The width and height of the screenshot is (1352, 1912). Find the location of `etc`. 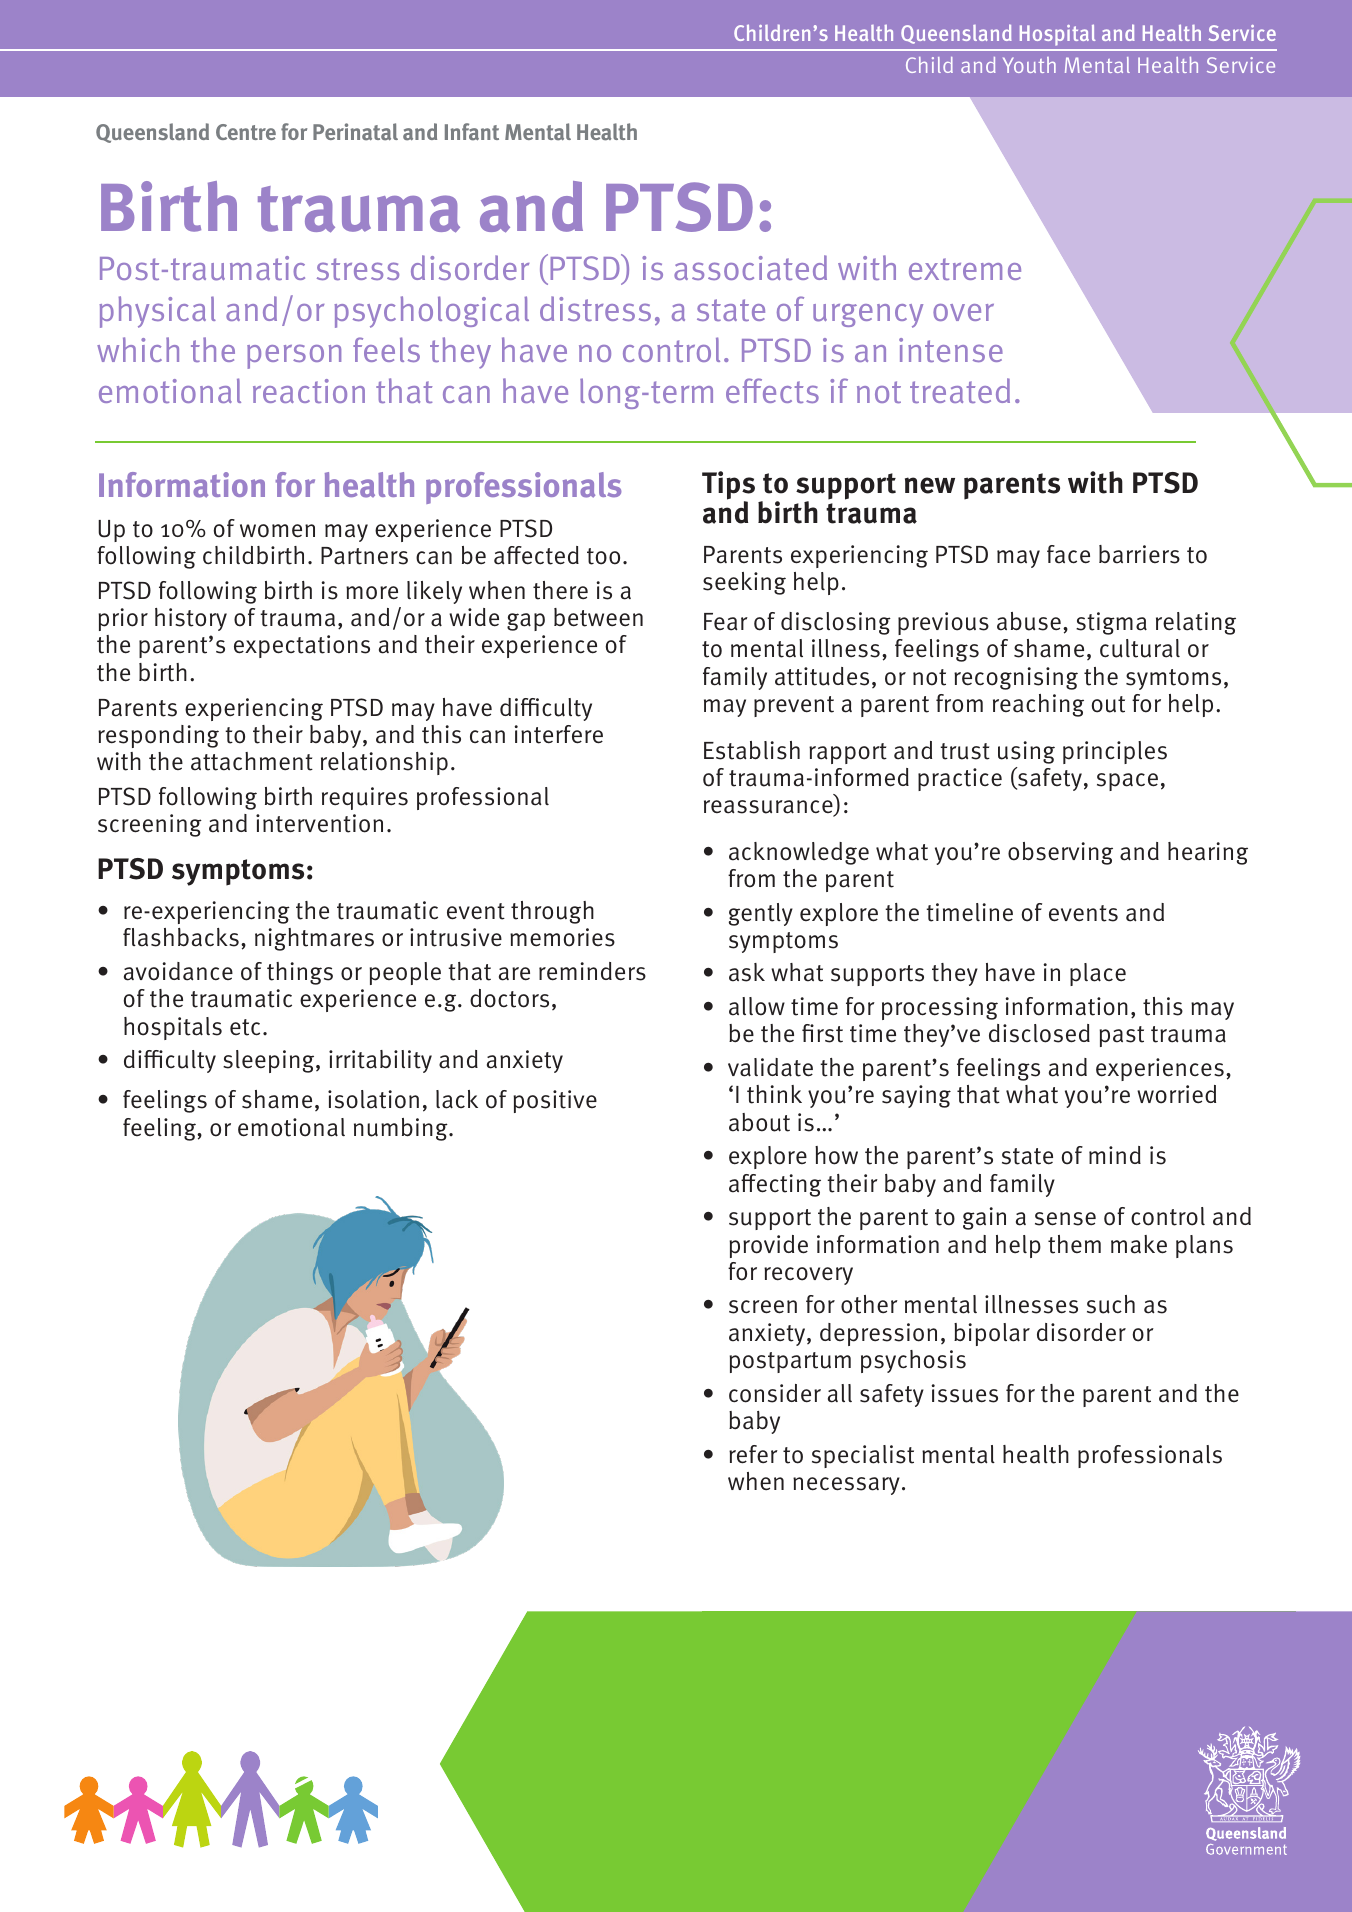

etc is located at coordinates (245, 1027).
